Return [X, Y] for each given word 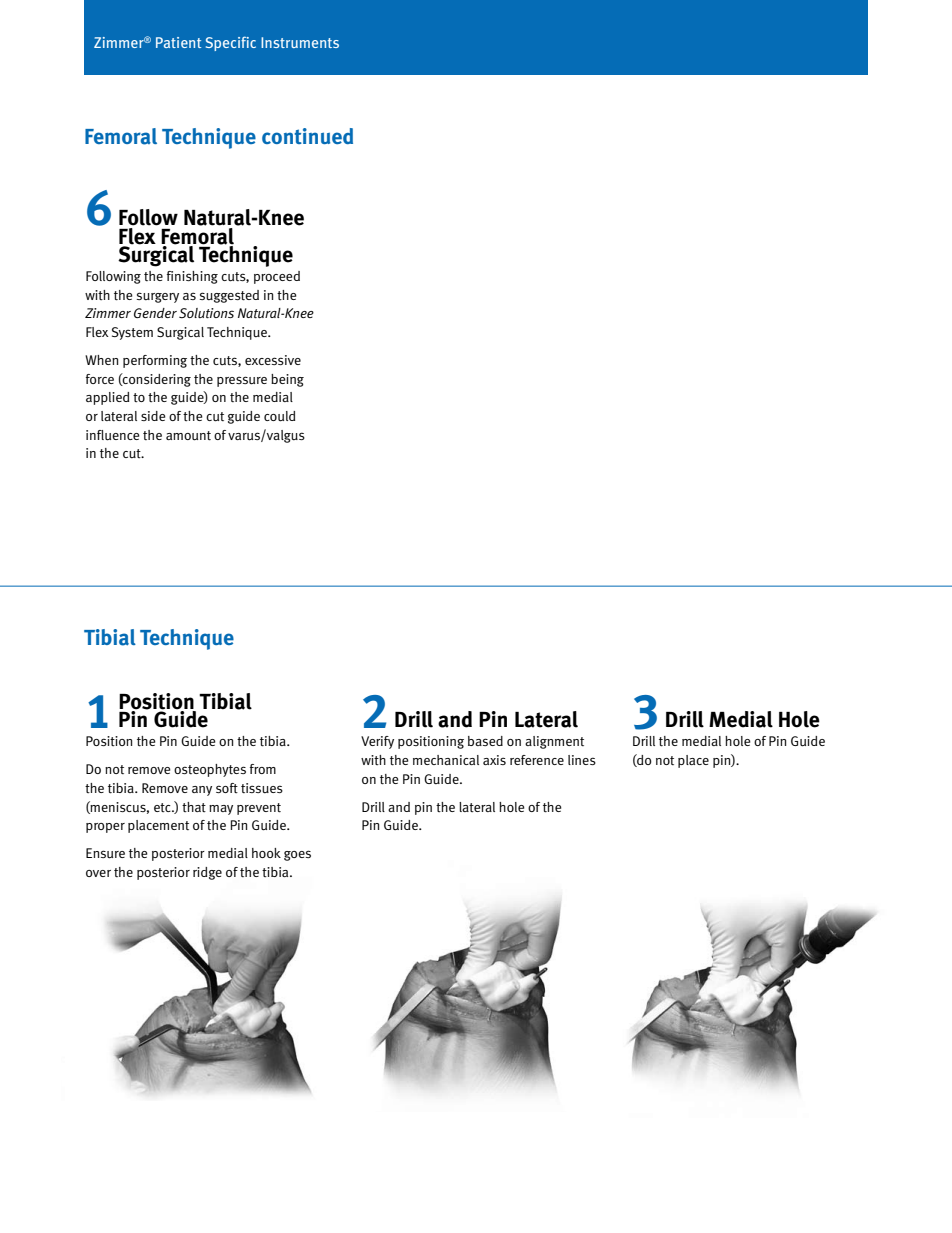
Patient [178, 42]
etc [163, 807]
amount [188, 436]
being [287, 380]
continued [307, 136]
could [279, 416]
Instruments [300, 42]
